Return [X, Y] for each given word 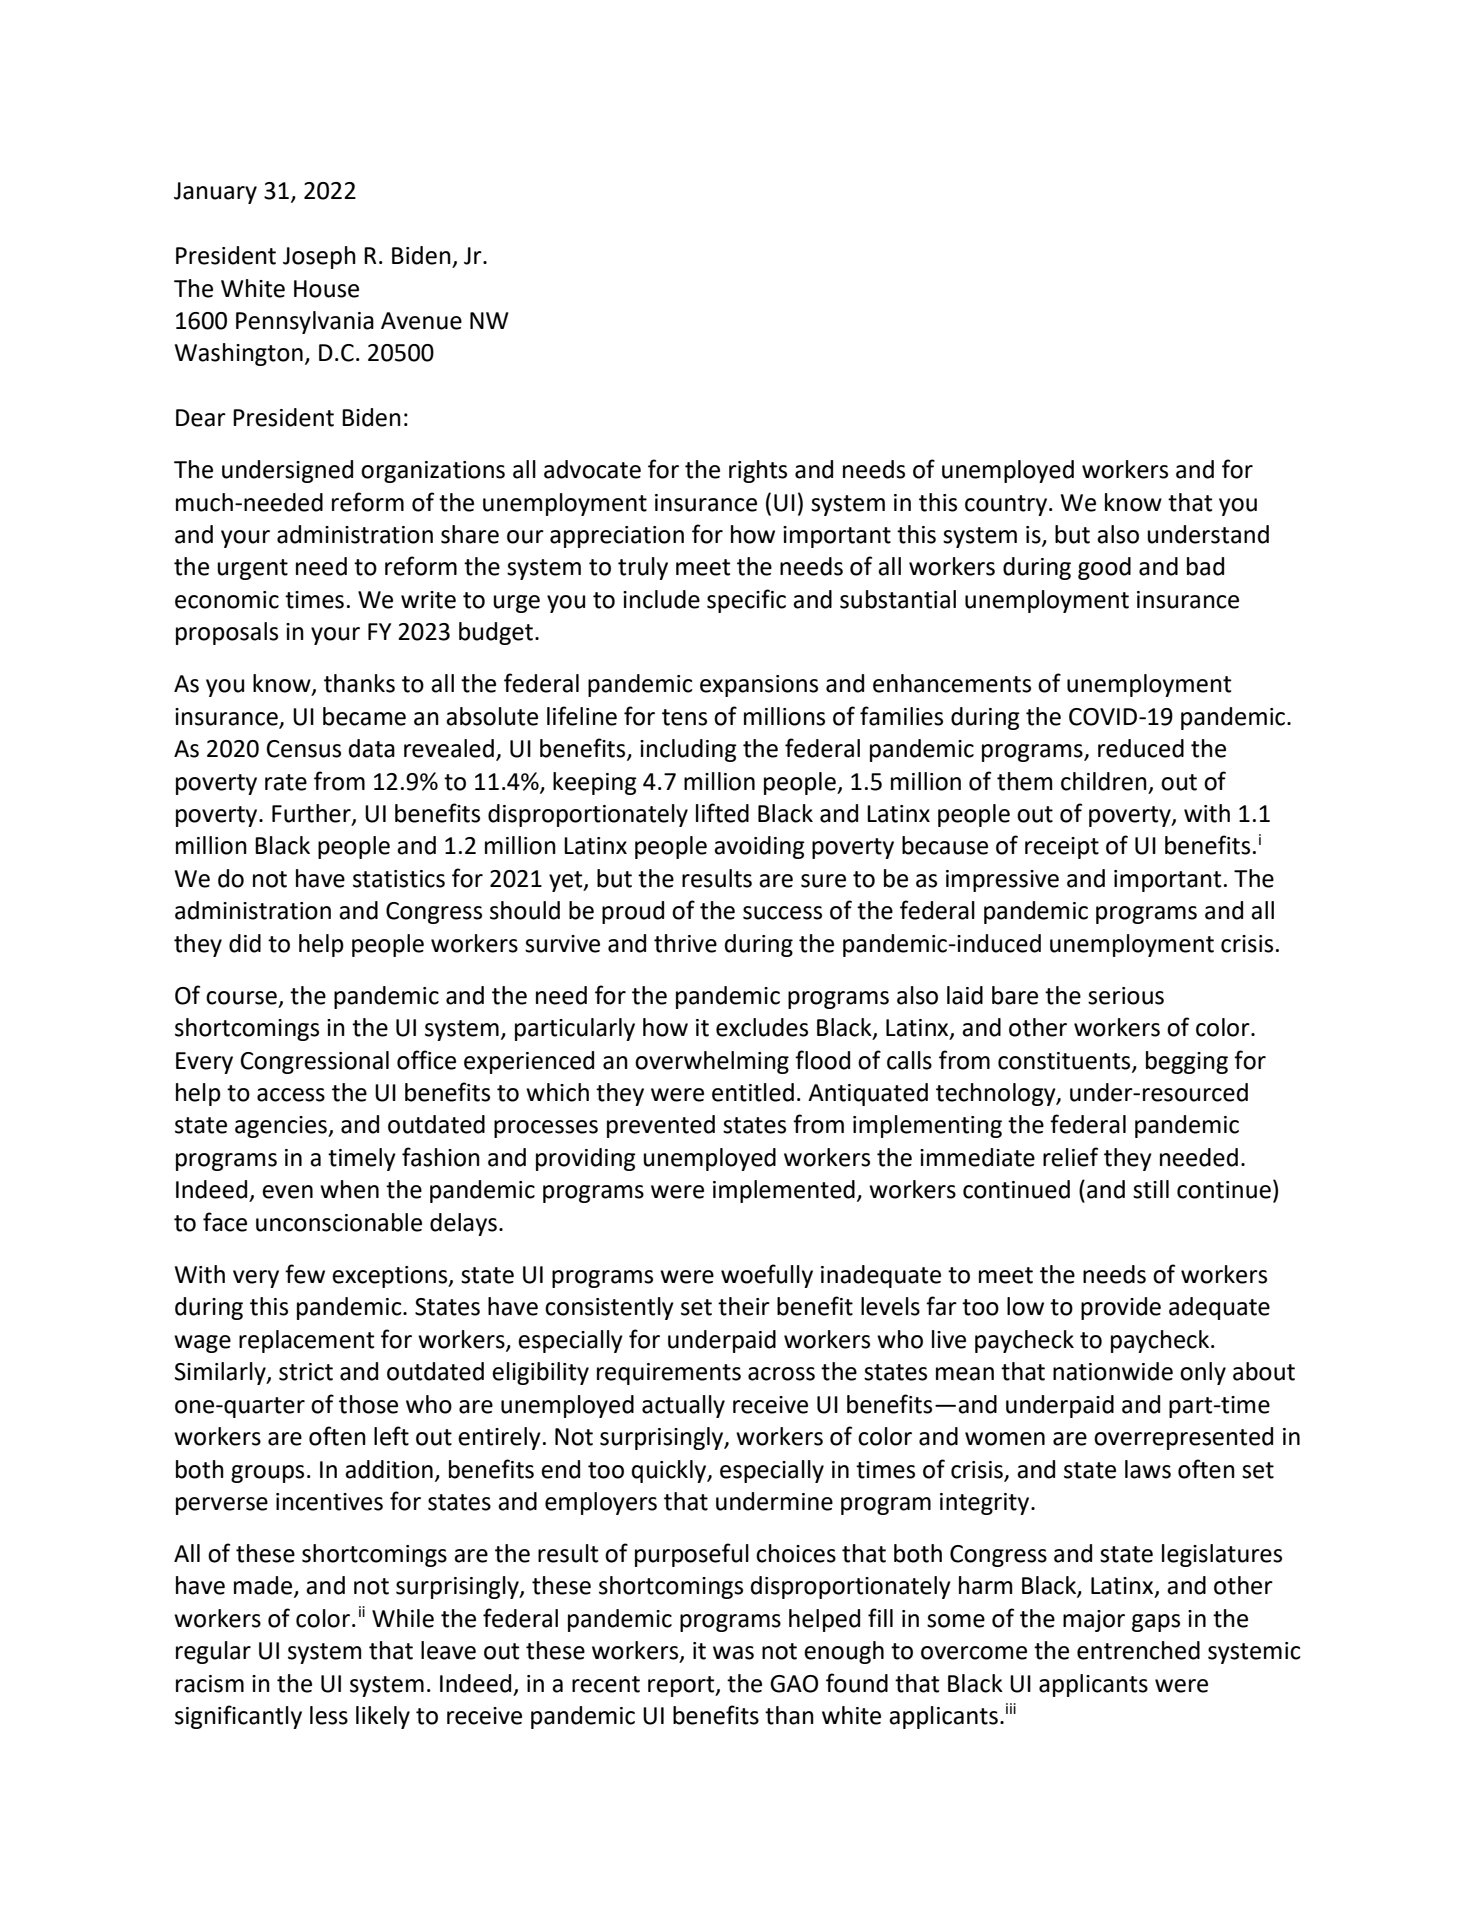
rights [758, 471]
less [329, 1715]
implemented [784, 1191]
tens [684, 717]
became [364, 716]
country [1006, 505]
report [682, 1686]
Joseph [319, 257]
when [349, 1189]
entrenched [1138, 1650]
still [1151, 1189]
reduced [1141, 748]
